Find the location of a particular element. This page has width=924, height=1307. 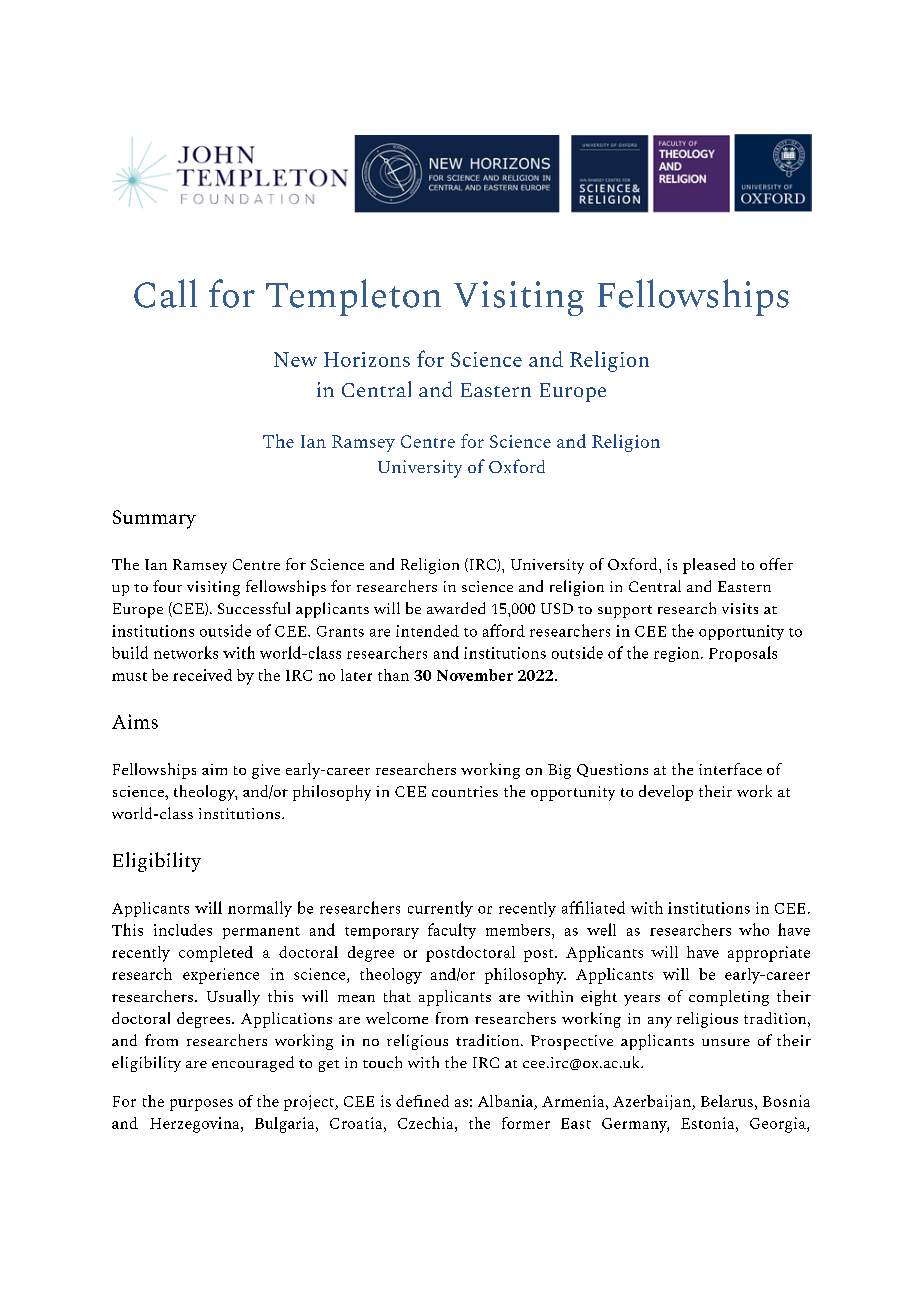

pleased is located at coordinates (709, 566).
